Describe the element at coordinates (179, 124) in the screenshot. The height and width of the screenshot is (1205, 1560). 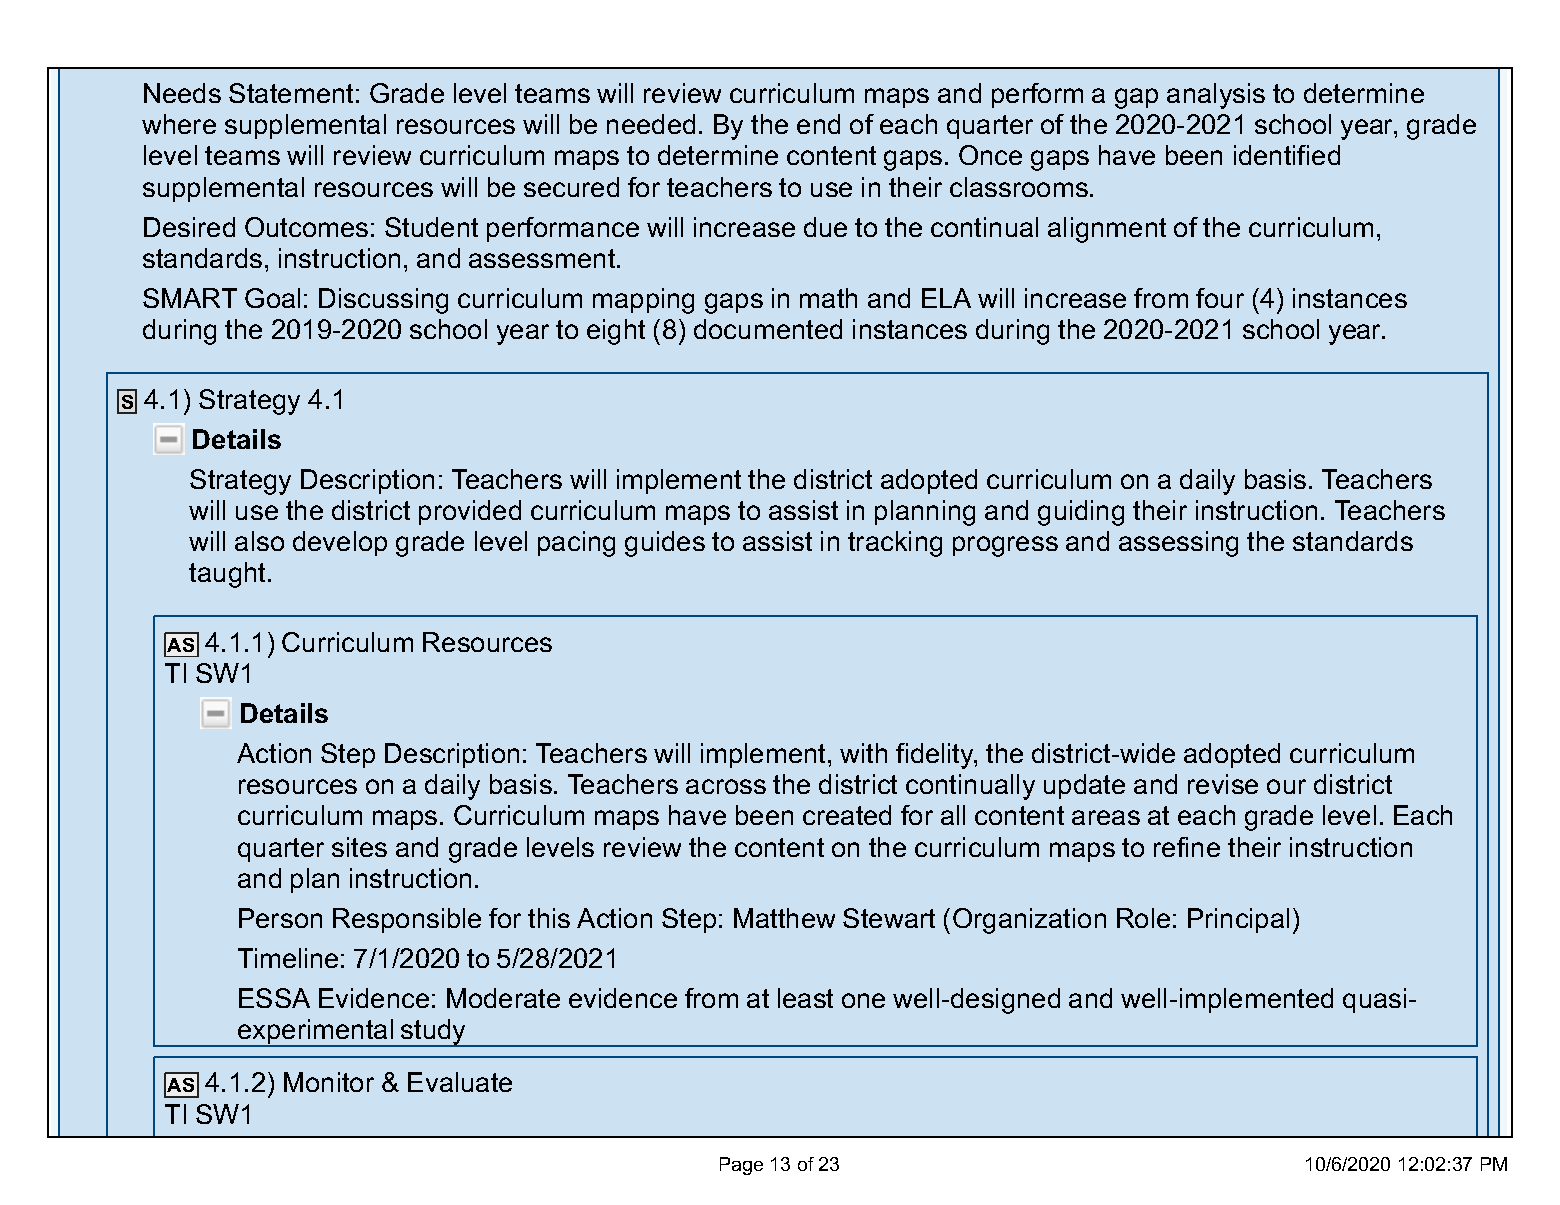
I see `where` at that location.
